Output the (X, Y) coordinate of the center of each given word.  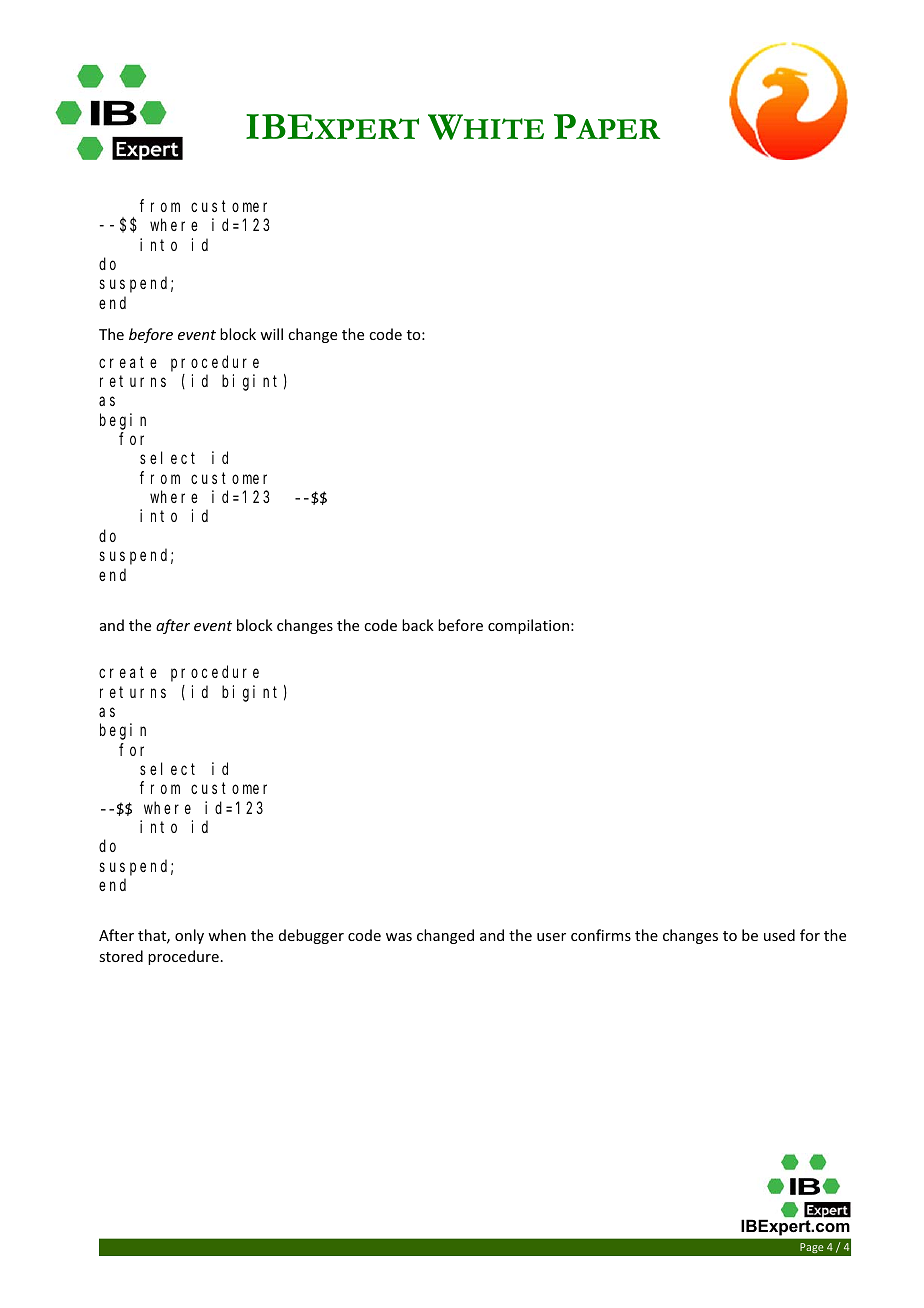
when (227, 935)
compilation (528, 626)
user (551, 937)
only (189, 936)
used (779, 935)
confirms (601, 935)
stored (121, 956)
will (271, 334)
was (399, 937)
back (418, 625)
